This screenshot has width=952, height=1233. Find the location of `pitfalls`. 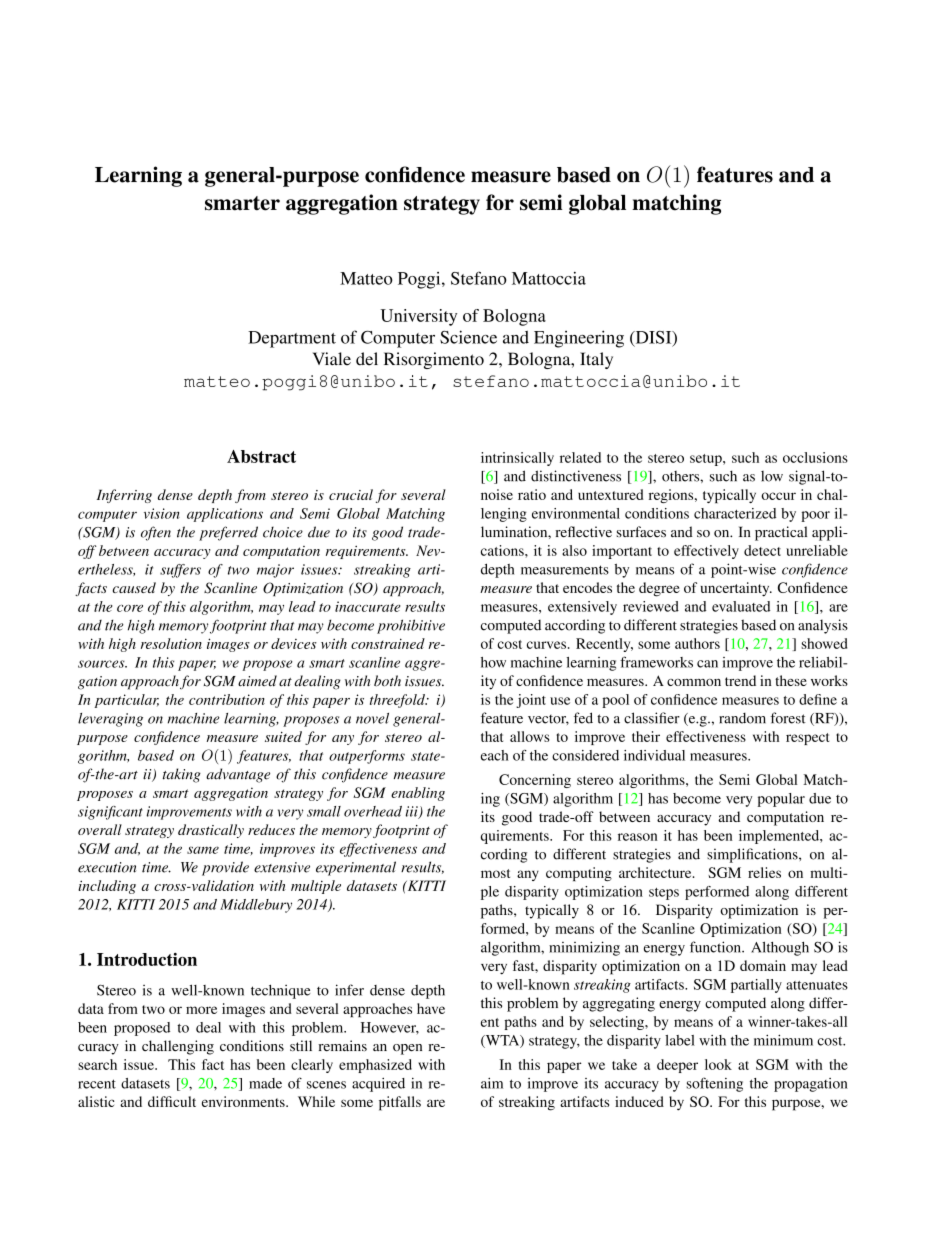

pitfalls is located at coordinates (400, 1103).
